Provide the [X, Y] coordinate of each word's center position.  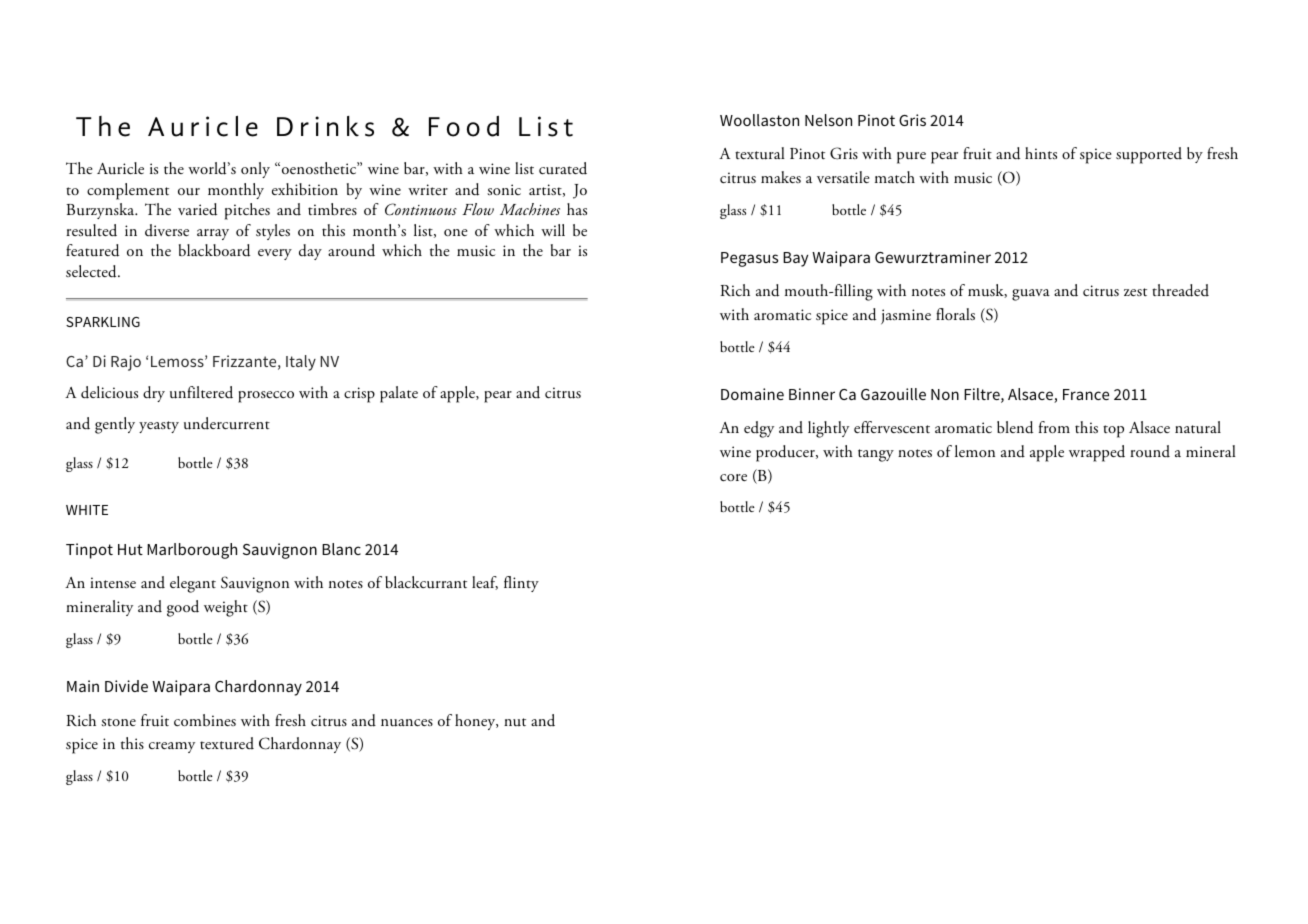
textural [760, 153]
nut [515, 722]
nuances [407, 723]
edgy [759, 429]
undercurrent [227, 423]
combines [205, 720]
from [1054, 427]
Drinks [325, 126]
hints [1041, 153]
